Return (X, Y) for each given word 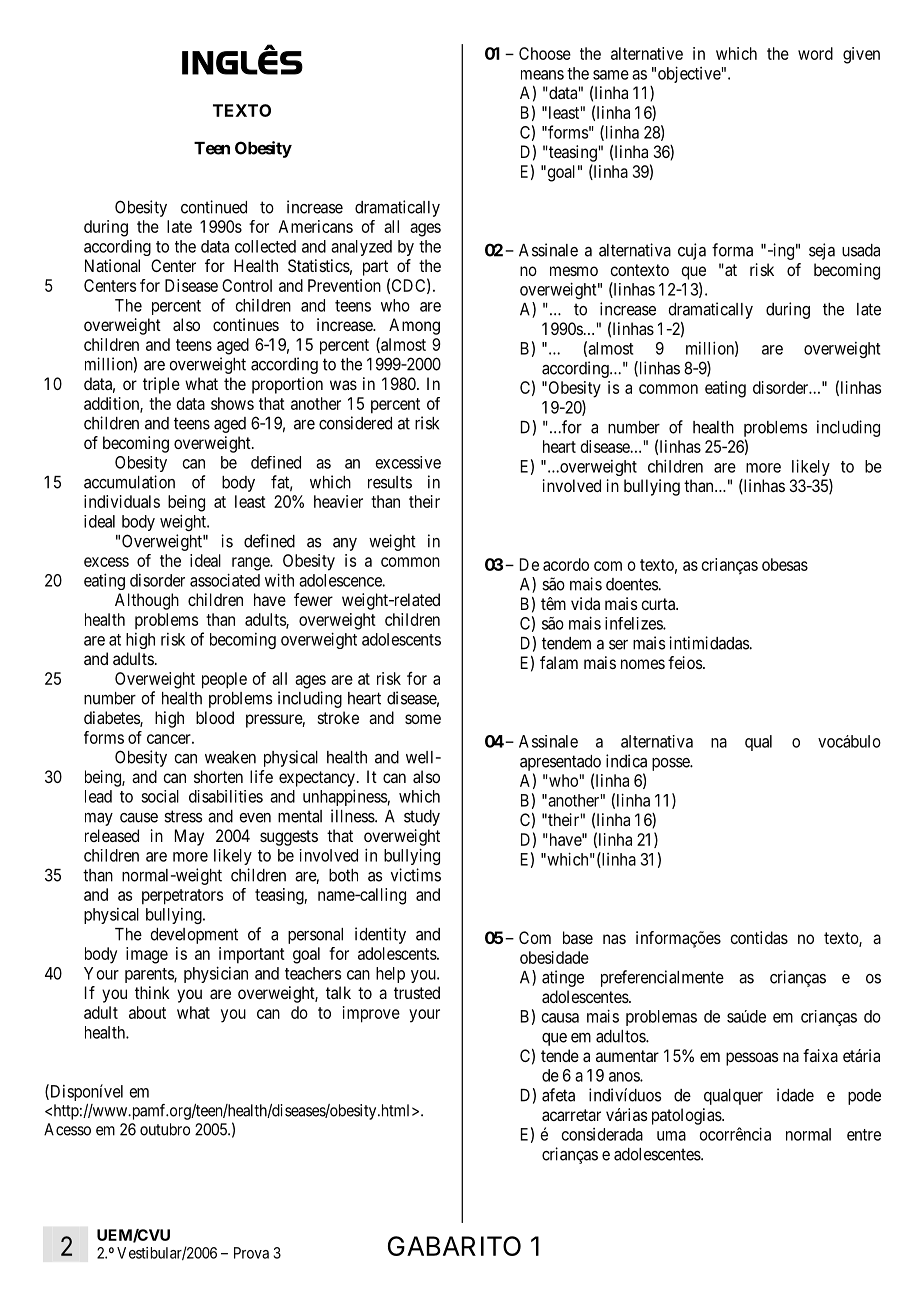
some (423, 719)
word (815, 53)
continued (214, 207)
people (224, 680)
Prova (251, 1253)
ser (618, 645)
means (542, 75)
